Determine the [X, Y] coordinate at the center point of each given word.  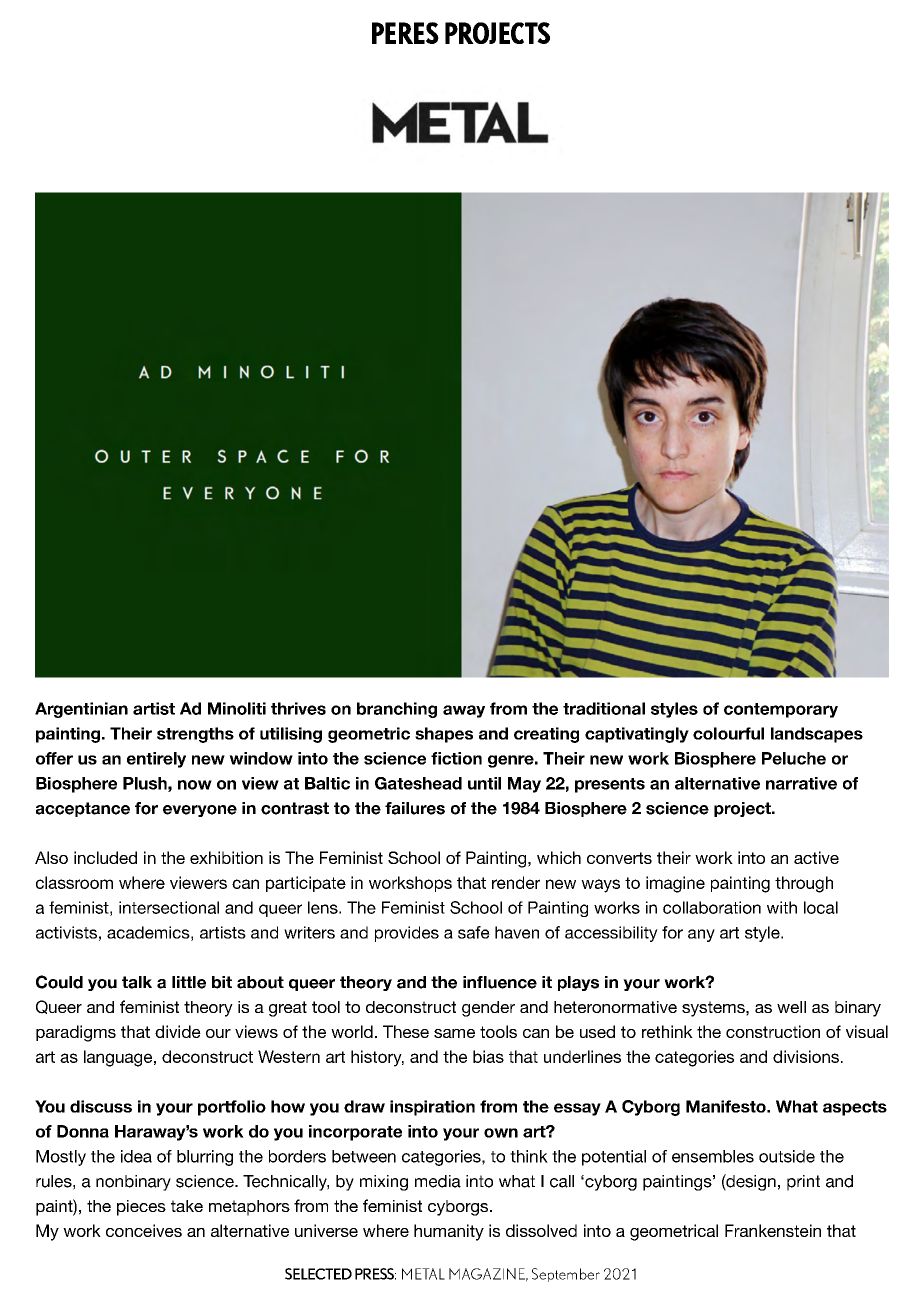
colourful [728, 733]
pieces [141, 1208]
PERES [405, 33]
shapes [444, 735]
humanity [449, 1232]
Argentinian [81, 710]
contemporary [781, 710]
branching [397, 710]
